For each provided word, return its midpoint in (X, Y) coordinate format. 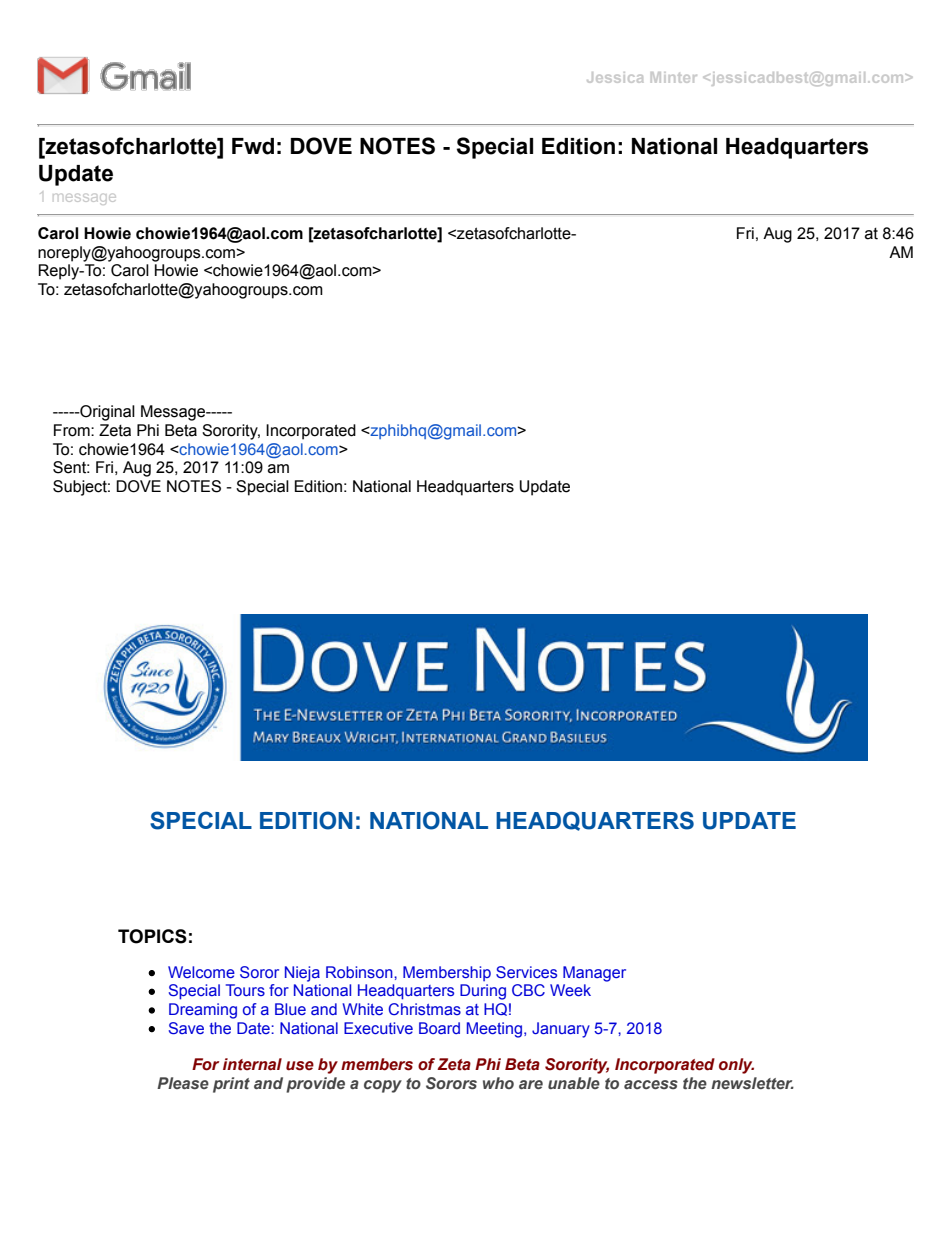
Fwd (253, 146)
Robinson (360, 972)
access (651, 1084)
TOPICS (152, 936)
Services (526, 972)
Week (570, 990)
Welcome (201, 972)
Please (183, 1083)
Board (439, 1028)
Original (106, 413)
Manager (594, 974)
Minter (674, 77)
